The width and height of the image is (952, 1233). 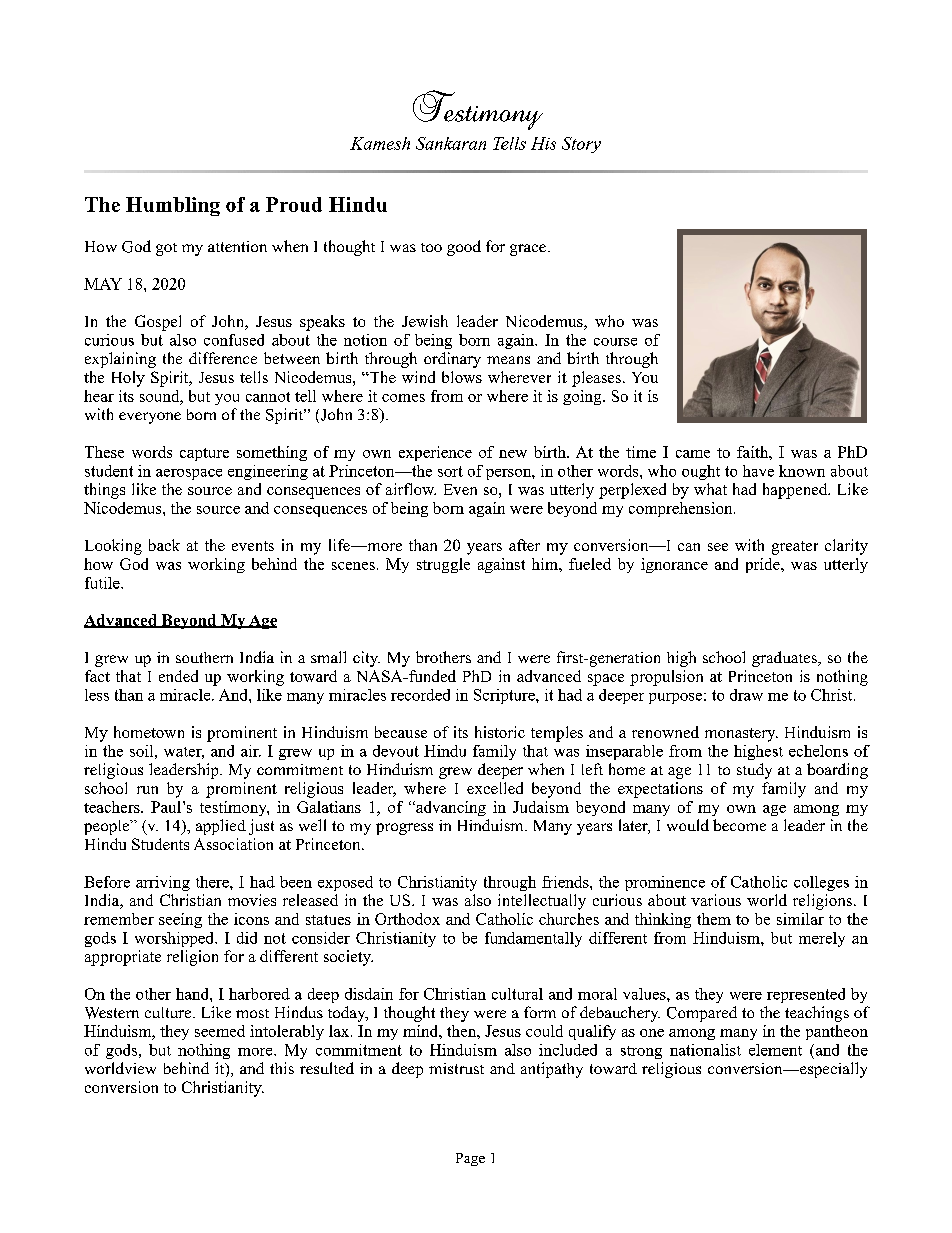 What do you see at coordinates (163, 883) in the image?
I see `arriving` at bounding box center [163, 883].
